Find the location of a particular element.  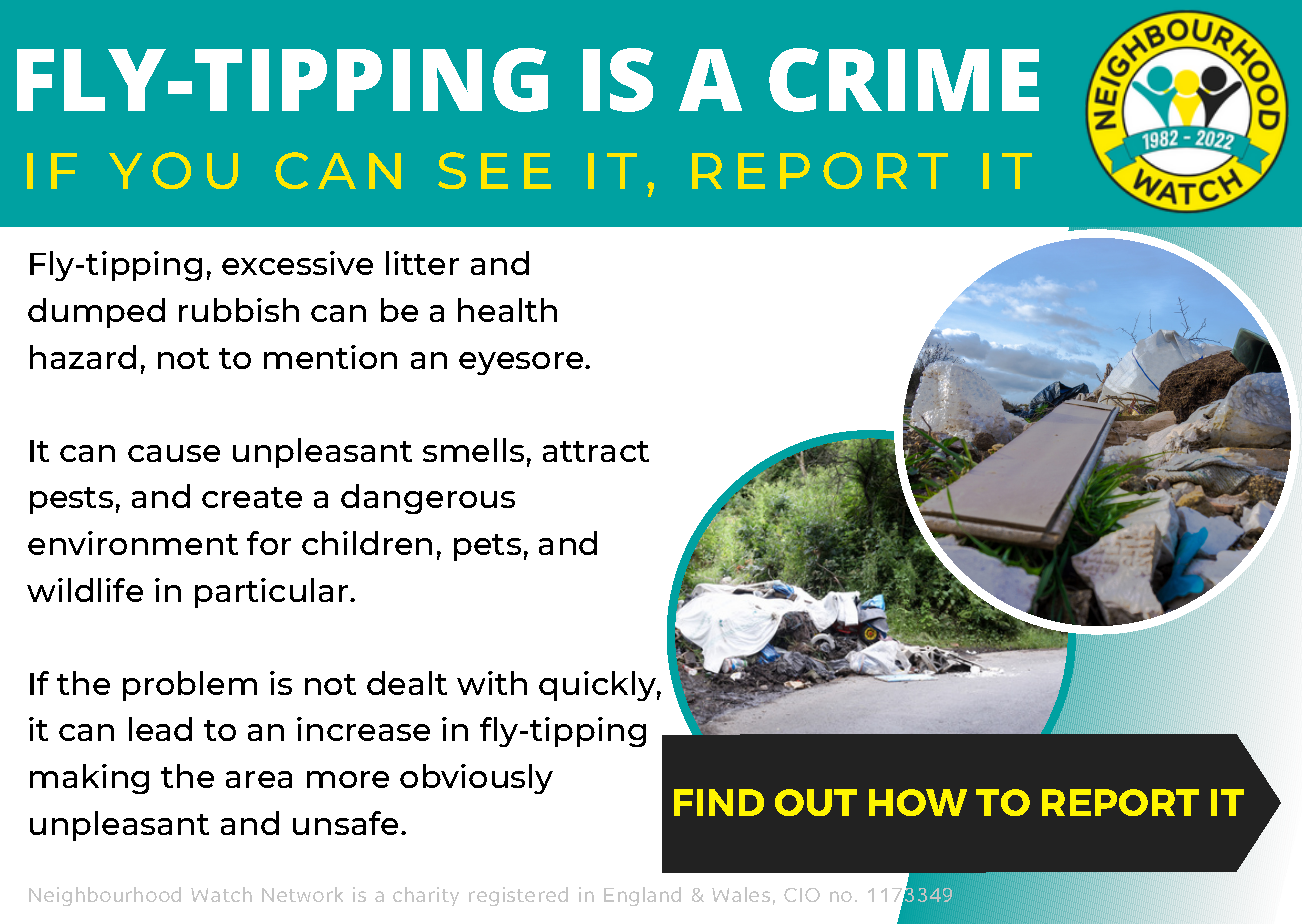

eyesore is located at coordinates (522, 363).
